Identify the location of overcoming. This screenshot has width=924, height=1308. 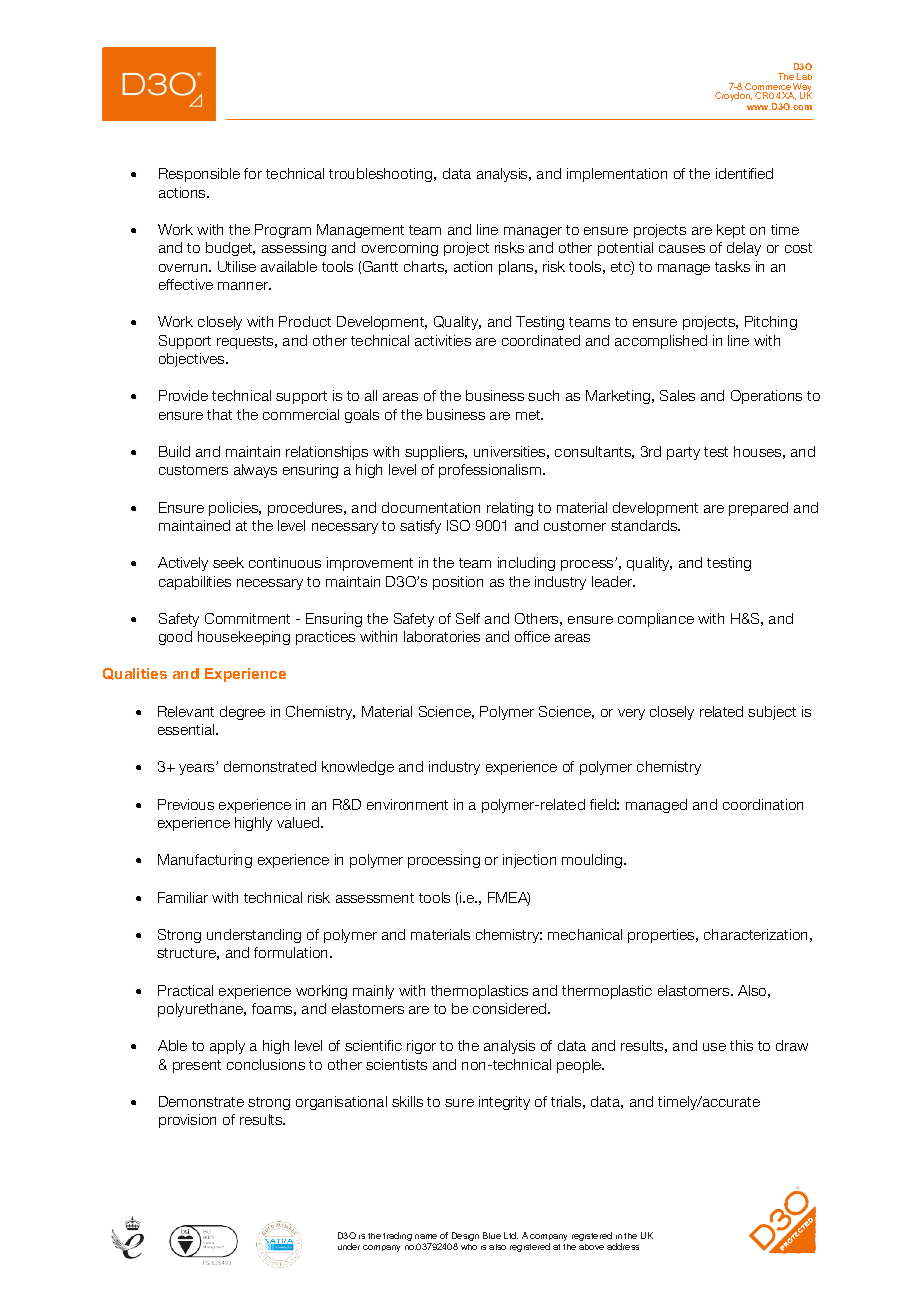
(400, 249).
